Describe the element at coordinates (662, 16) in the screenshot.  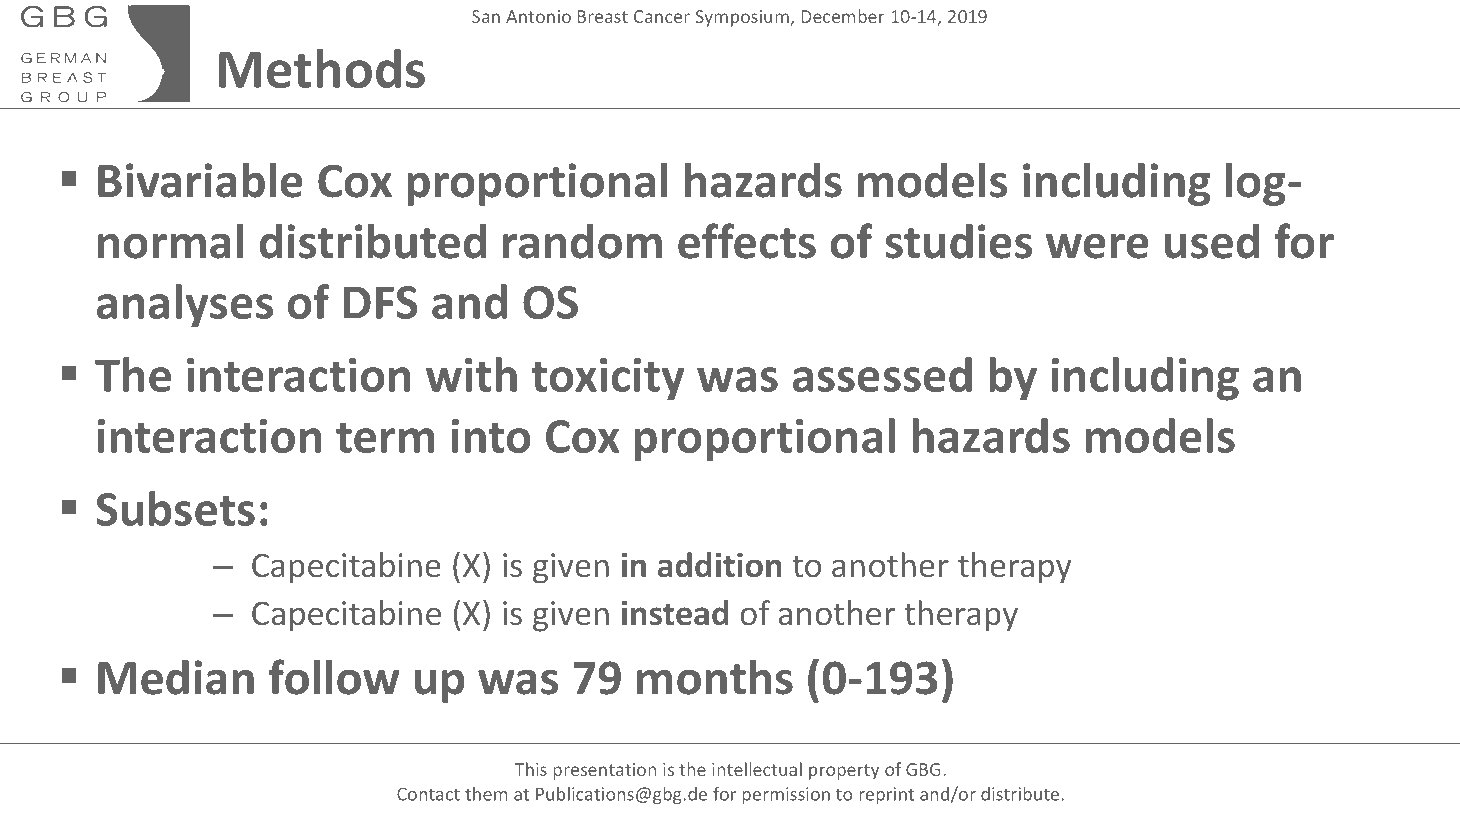
I see `Cancer` at that location.
